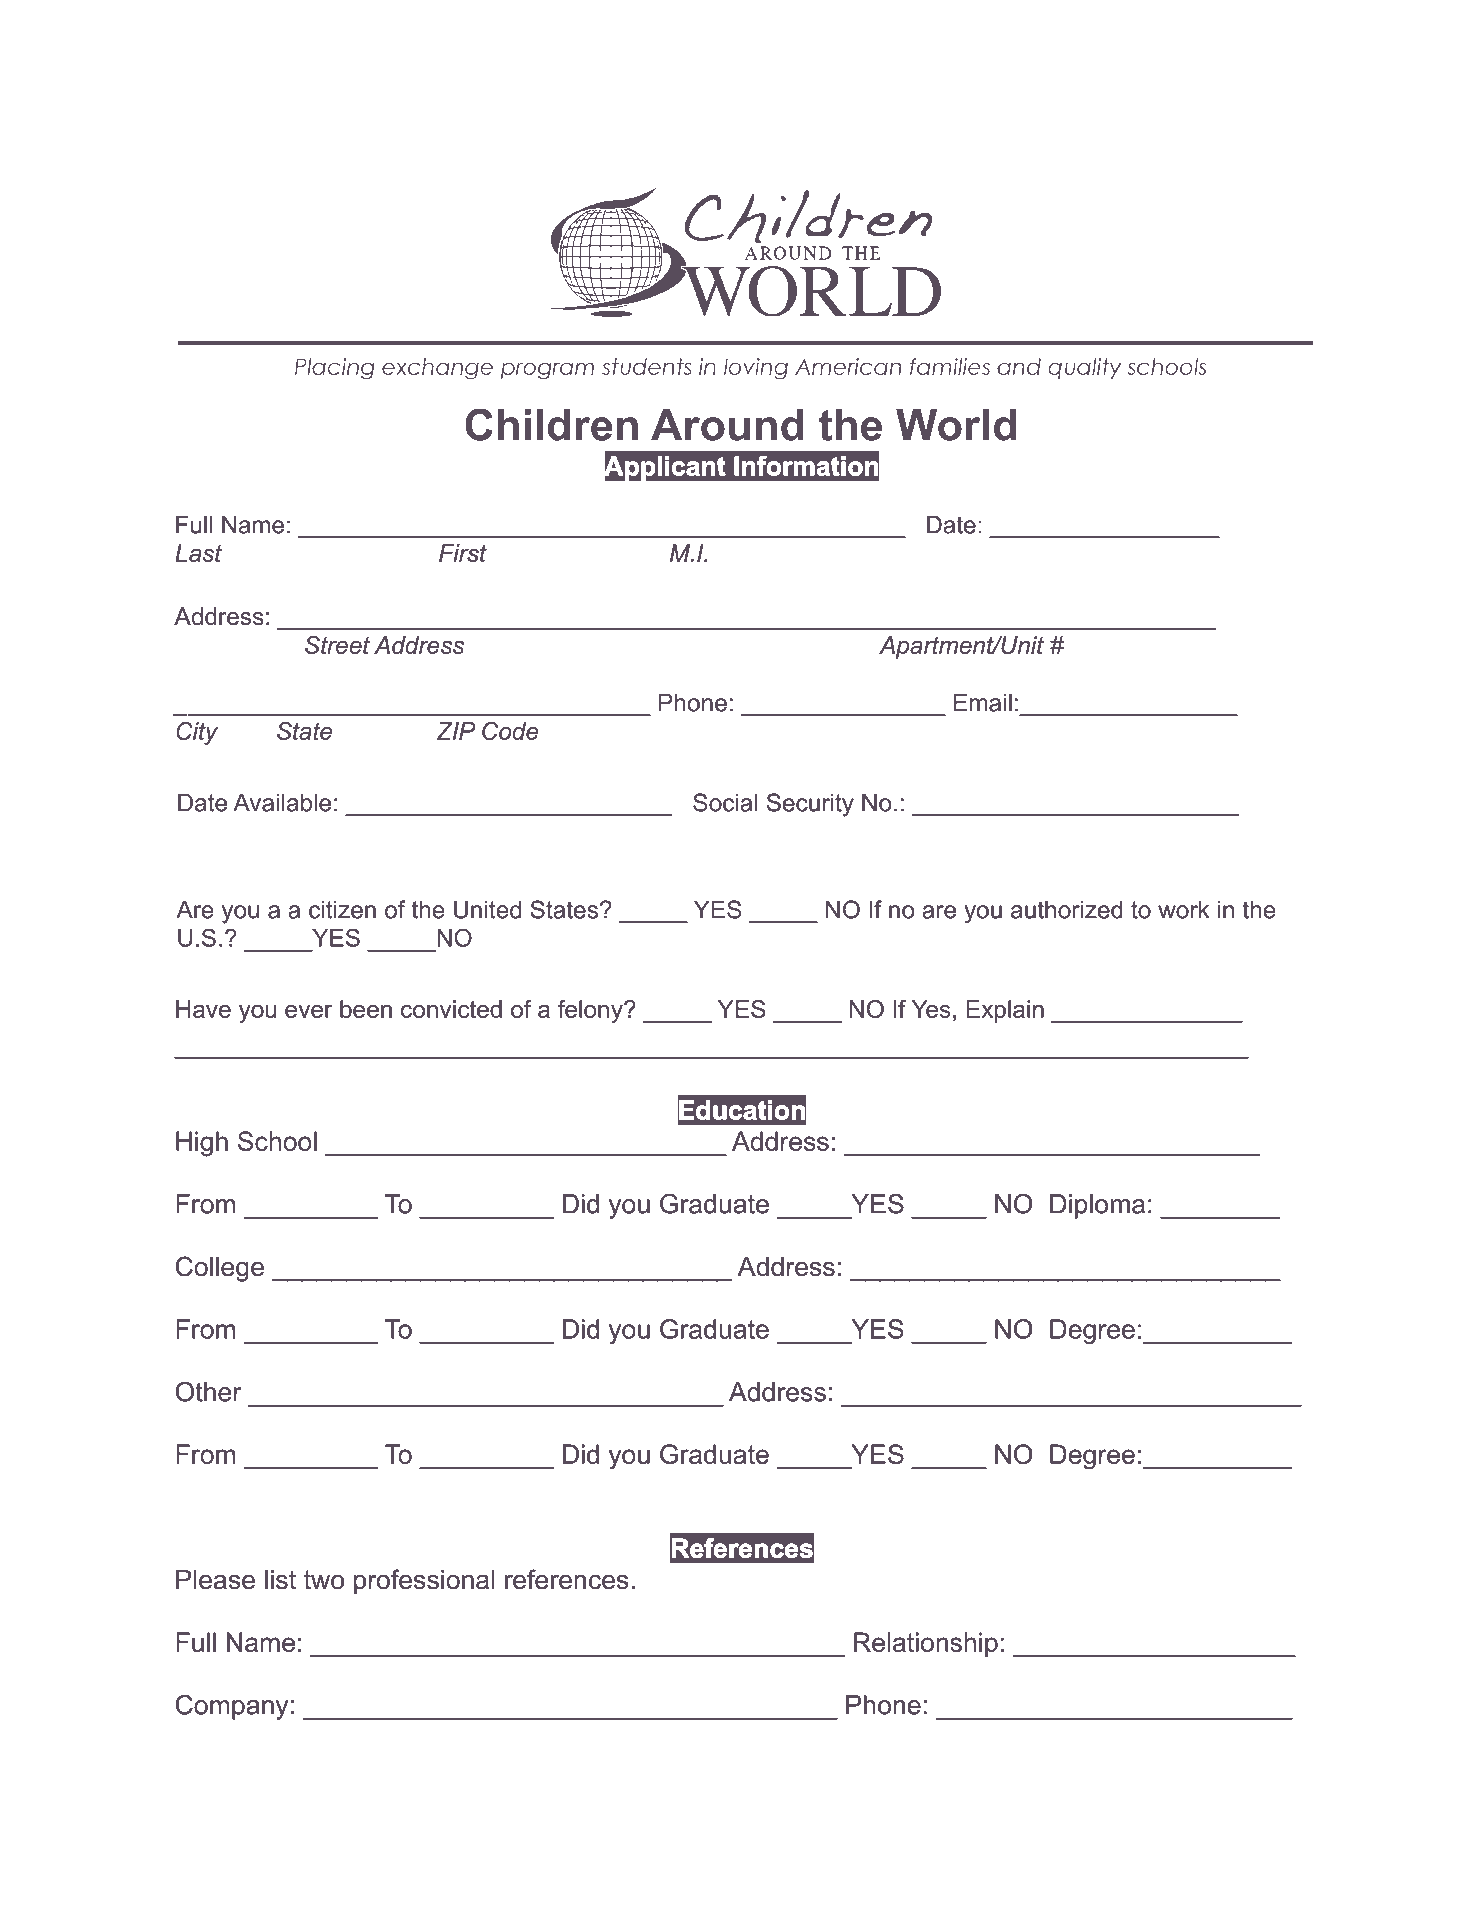 The image size is (1484, 1921). Describe the element at coordinates (198, 553) in the page. I see `Last` at that location.
